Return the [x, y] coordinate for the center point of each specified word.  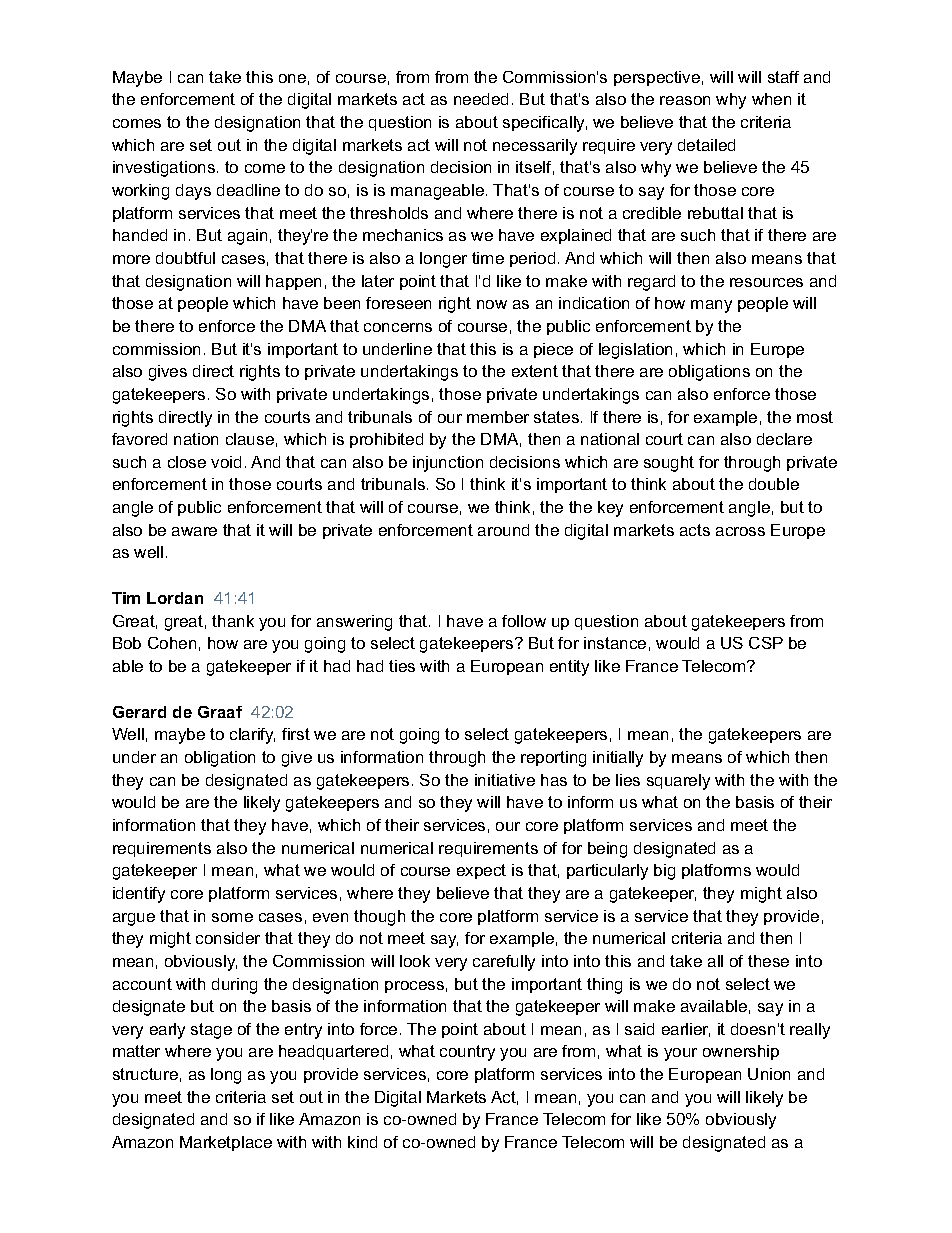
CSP [766, 643]
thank [233, 621]
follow [524, 621]
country [467, 1053]
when [771, 99]
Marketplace [226, 1143]
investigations [164, 169]
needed [481, 99]
